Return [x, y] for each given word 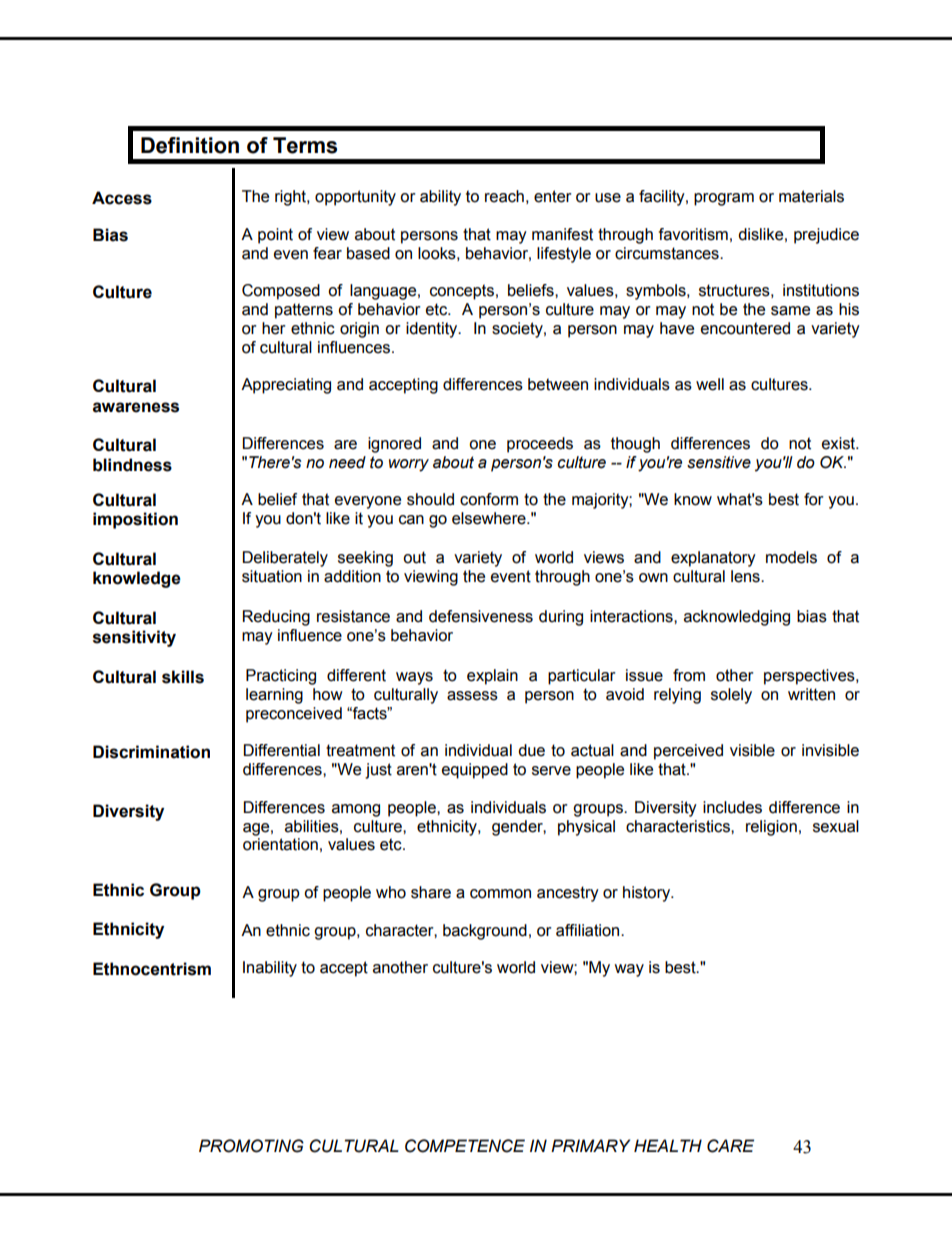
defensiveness [481, 616]
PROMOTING [251, 1146]
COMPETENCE [465, 1146]
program [724, 199]
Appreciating [286, 386]
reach [504, 196]
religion [771, 828]
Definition [190, 145]
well [710, 384]
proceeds [540, 445]
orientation [280, 844]
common [500, 894]
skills [183, 677]
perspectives [810, 677]
